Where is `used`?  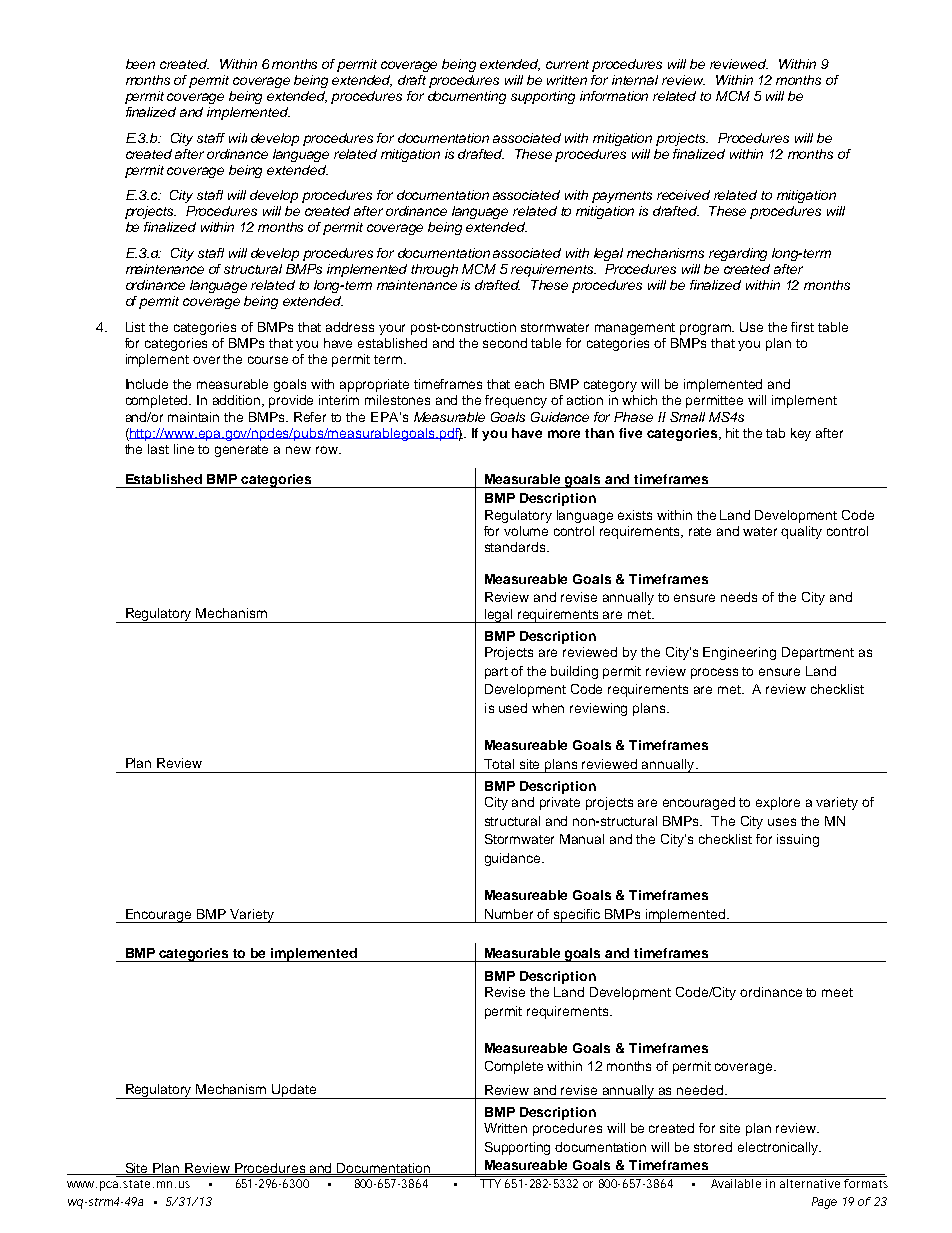
used is located at coordinates (513, 708).
